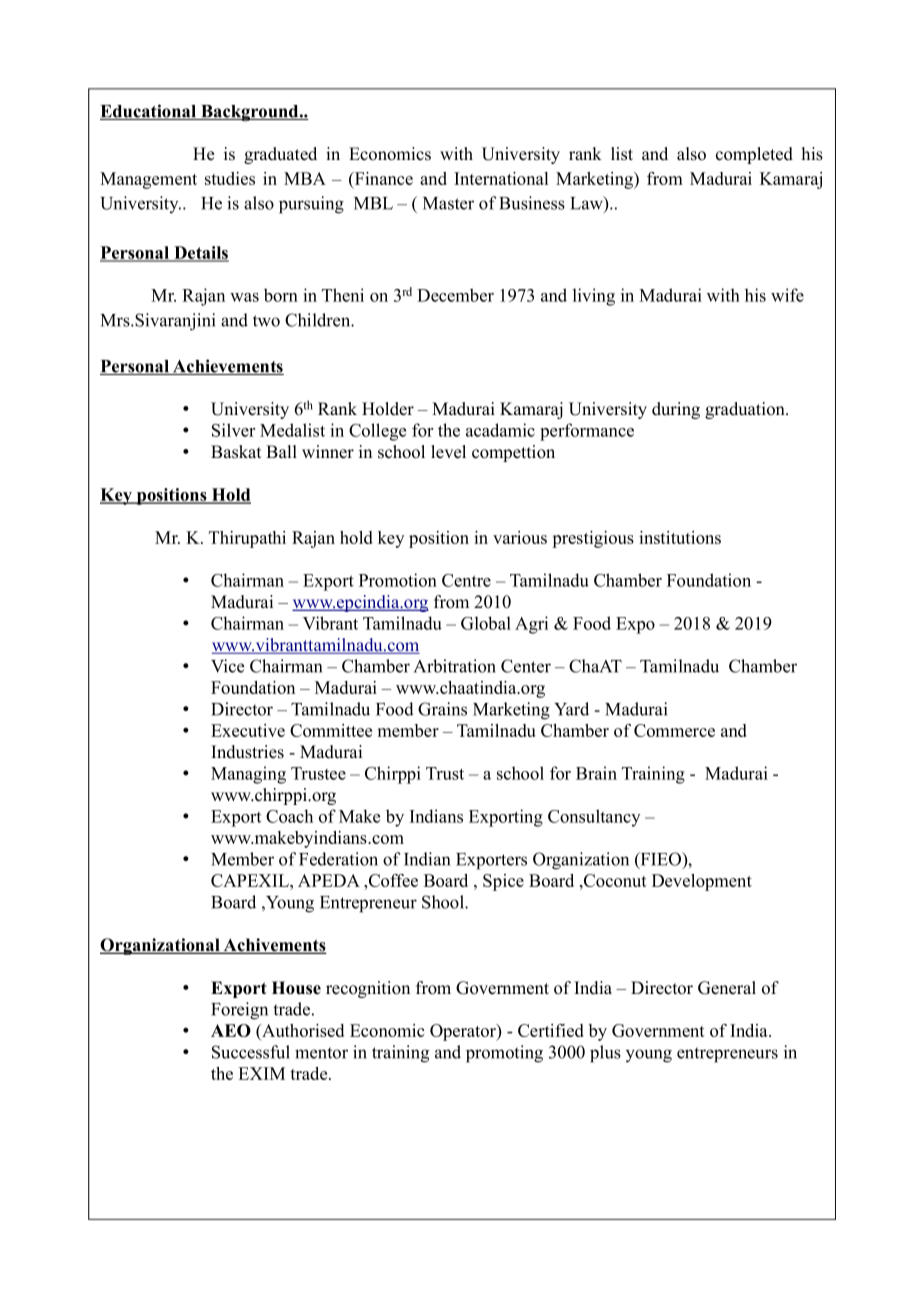 This image has width=924, height=1308. Describe the element at coordinates (501, 178) in the image. I see `International` at that location.
